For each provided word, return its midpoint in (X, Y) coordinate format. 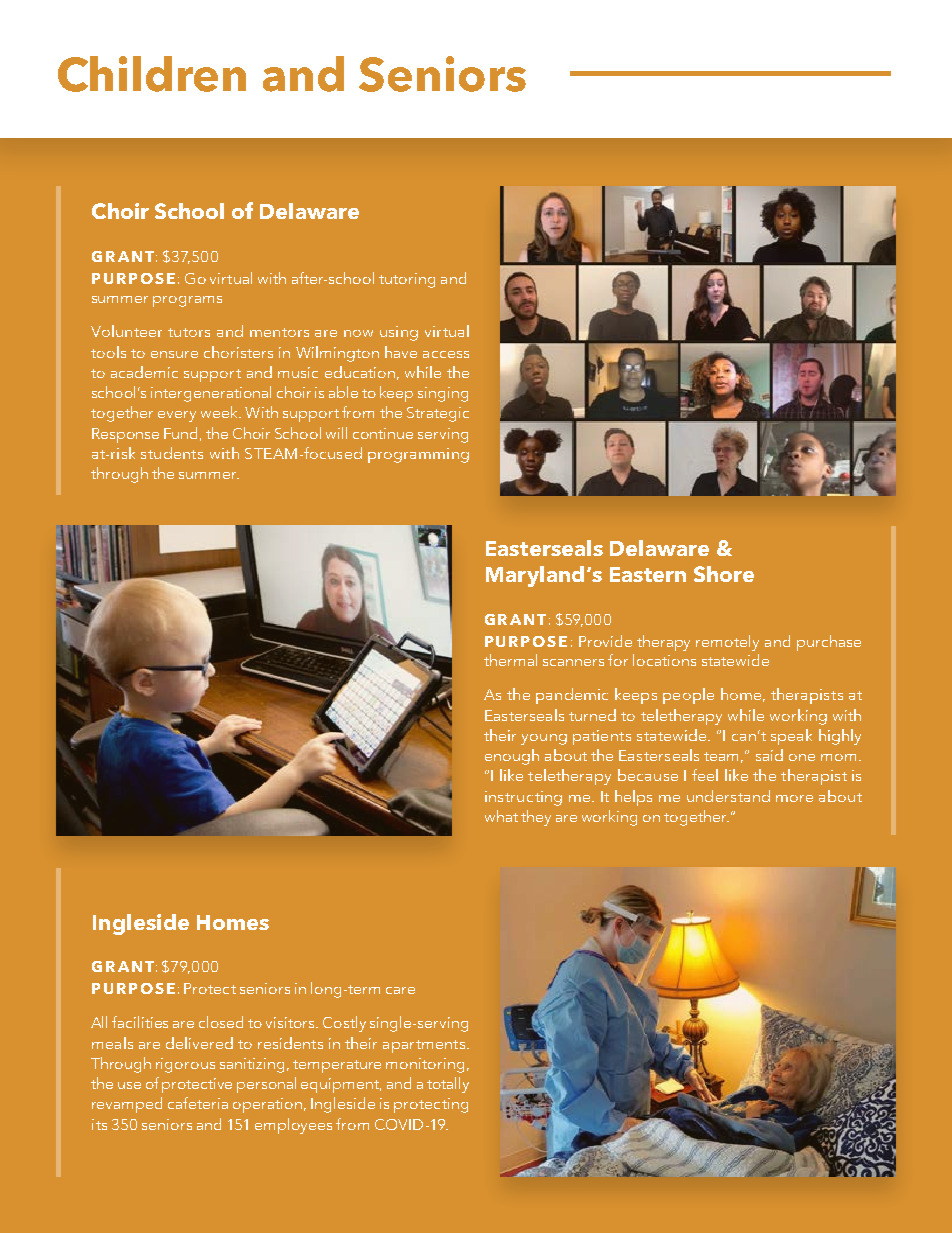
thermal (510, 660)
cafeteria (198, 1103)
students (172, 453)
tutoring (407, 280)
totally (448, 1085)
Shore (724, 574)
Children (152, 74)
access (446, 354)
